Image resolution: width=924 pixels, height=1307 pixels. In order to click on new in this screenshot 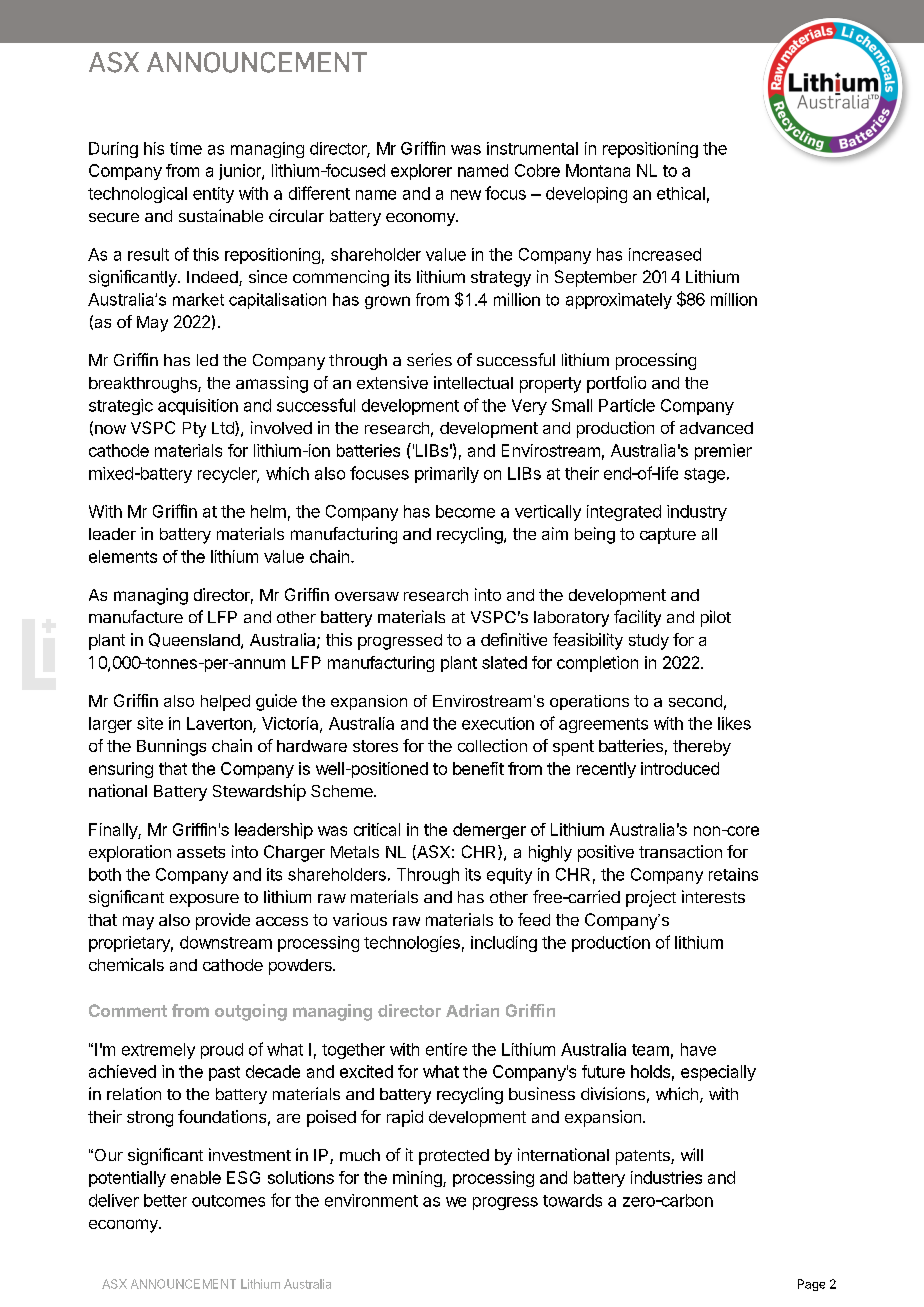, I will do `click(466, 195)`.
